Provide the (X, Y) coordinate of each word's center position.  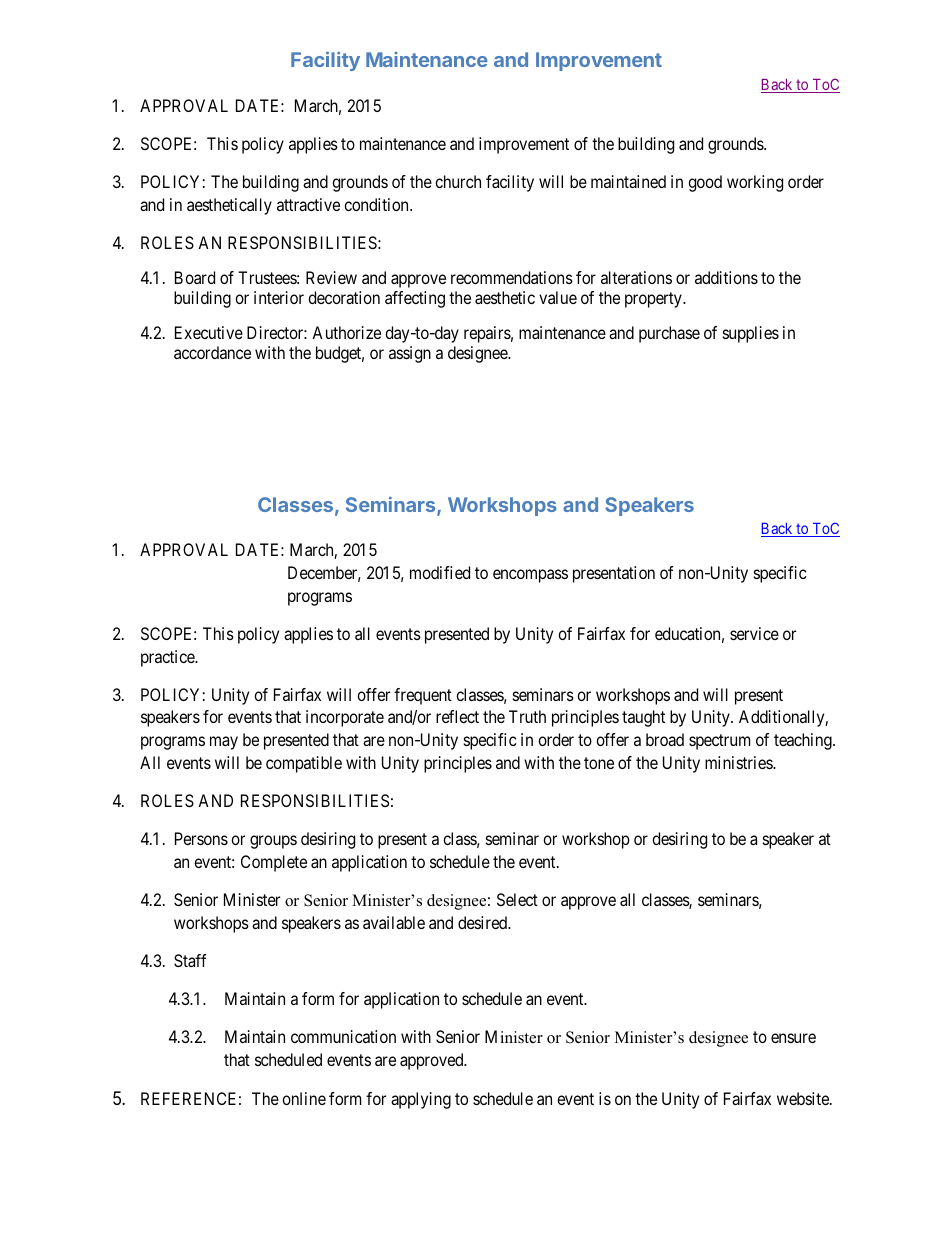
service (754, 633)
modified (440, 572)
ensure (793, 1038)
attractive (308, 204)
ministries (739, 762)
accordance (212, 352)
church (458, 181)
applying (421, 1100)
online (304, 1098)
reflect (457, 716)
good (705, 183)
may (224, 743)
